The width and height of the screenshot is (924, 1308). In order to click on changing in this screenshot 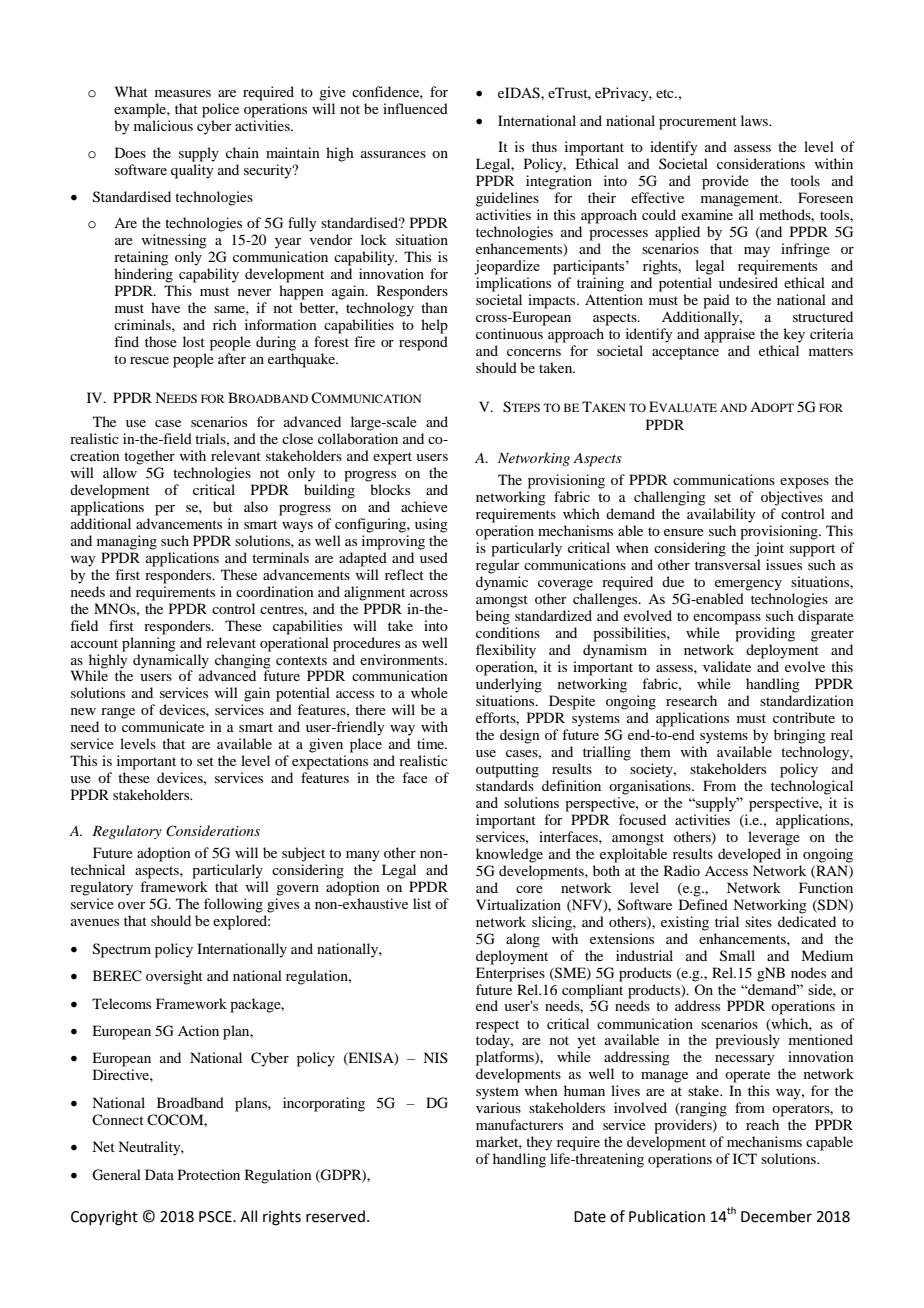, I will do `click(243, 660)`.
